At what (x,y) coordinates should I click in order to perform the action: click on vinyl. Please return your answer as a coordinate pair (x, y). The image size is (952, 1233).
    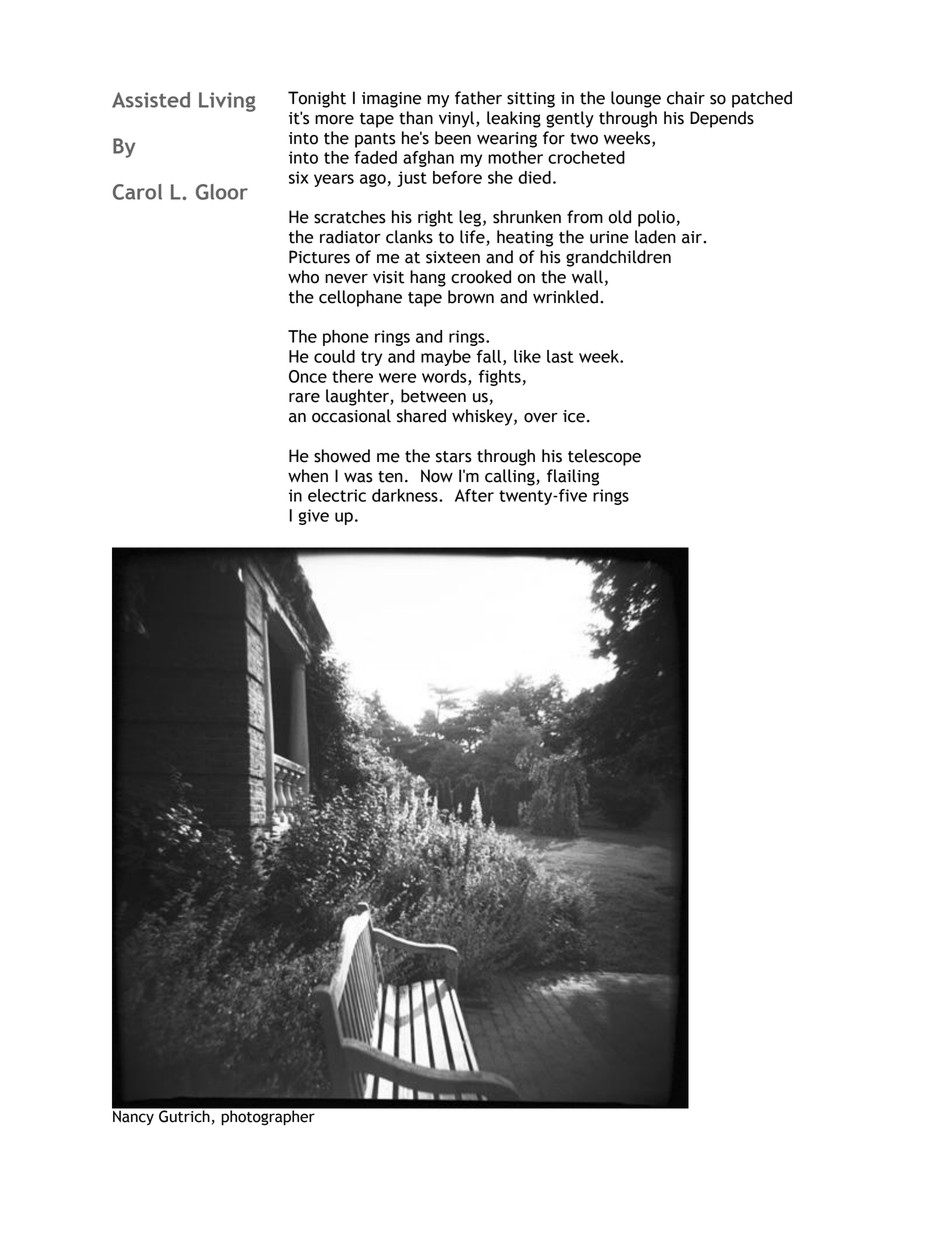
    Looking at the image, I should click on (458, 119).
